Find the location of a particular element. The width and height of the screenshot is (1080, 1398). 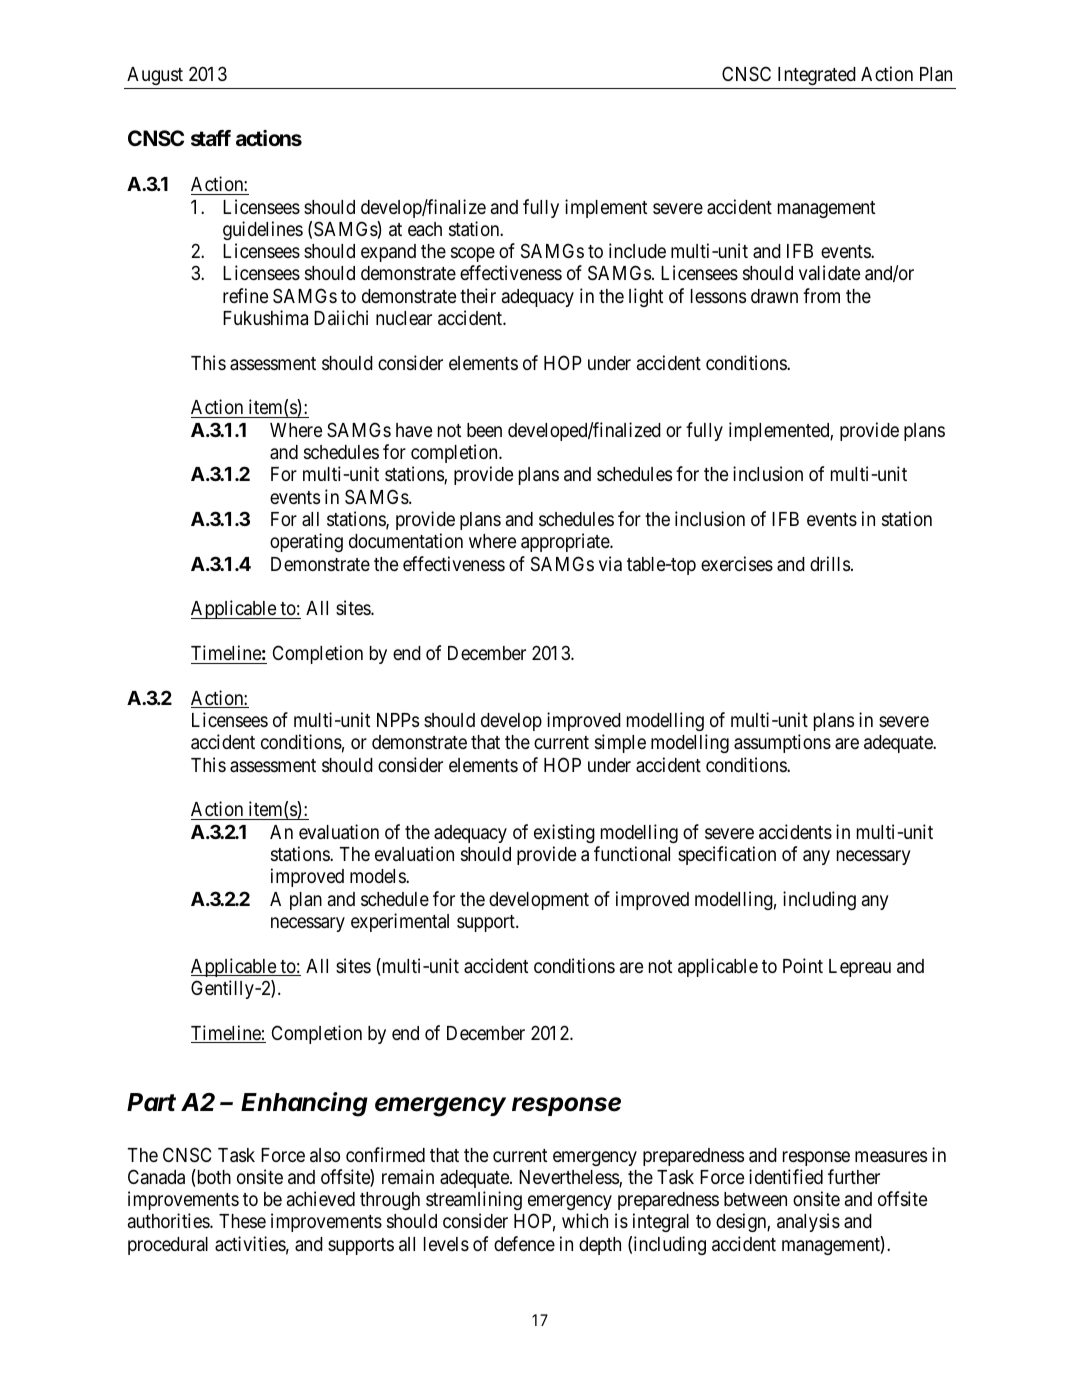

each is located at coordinates (425, 229).
